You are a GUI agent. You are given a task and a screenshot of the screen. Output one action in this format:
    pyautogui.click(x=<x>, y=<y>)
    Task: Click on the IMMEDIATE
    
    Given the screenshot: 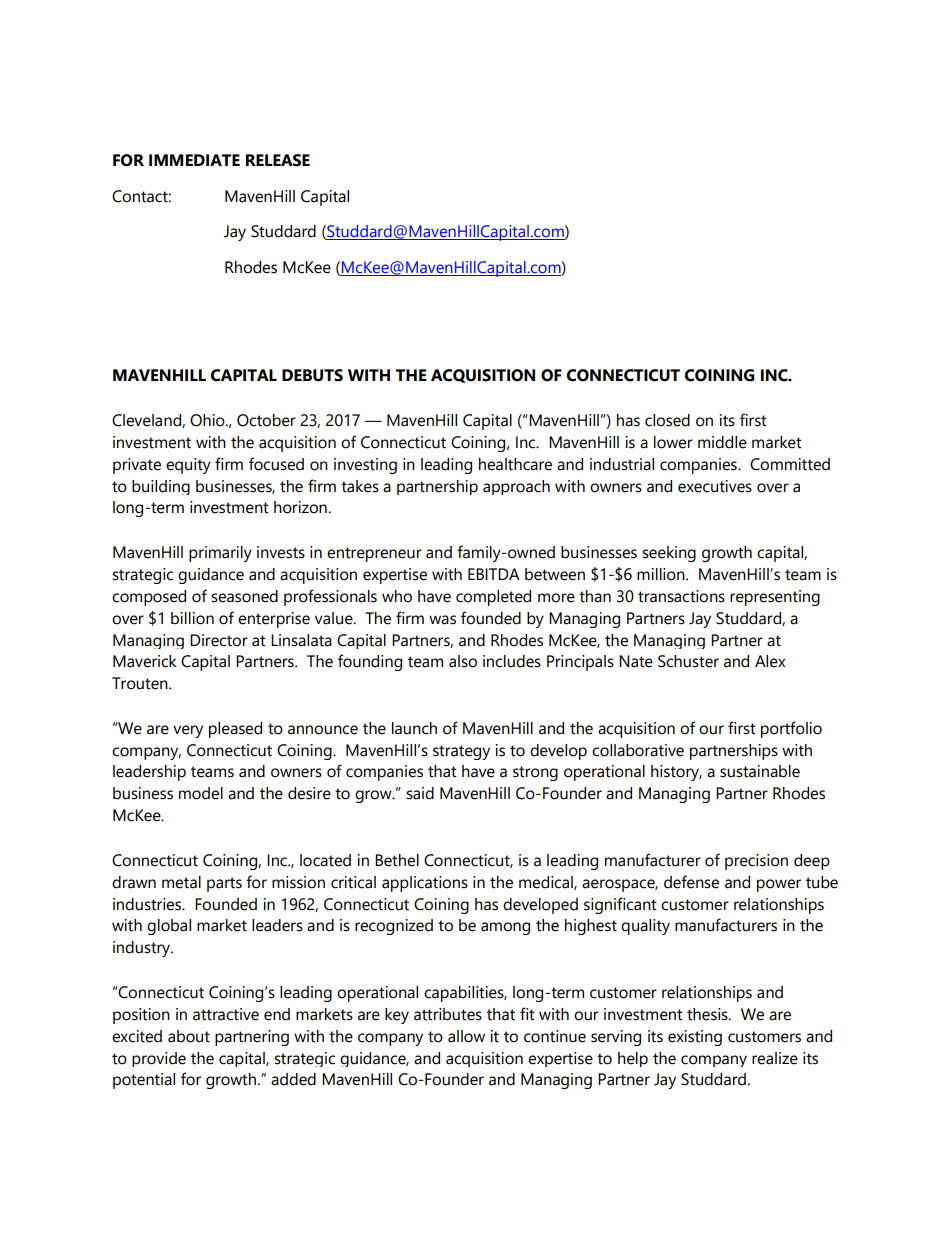 What is the action you would take?
    pyautogui.click(x=194, y=160)
